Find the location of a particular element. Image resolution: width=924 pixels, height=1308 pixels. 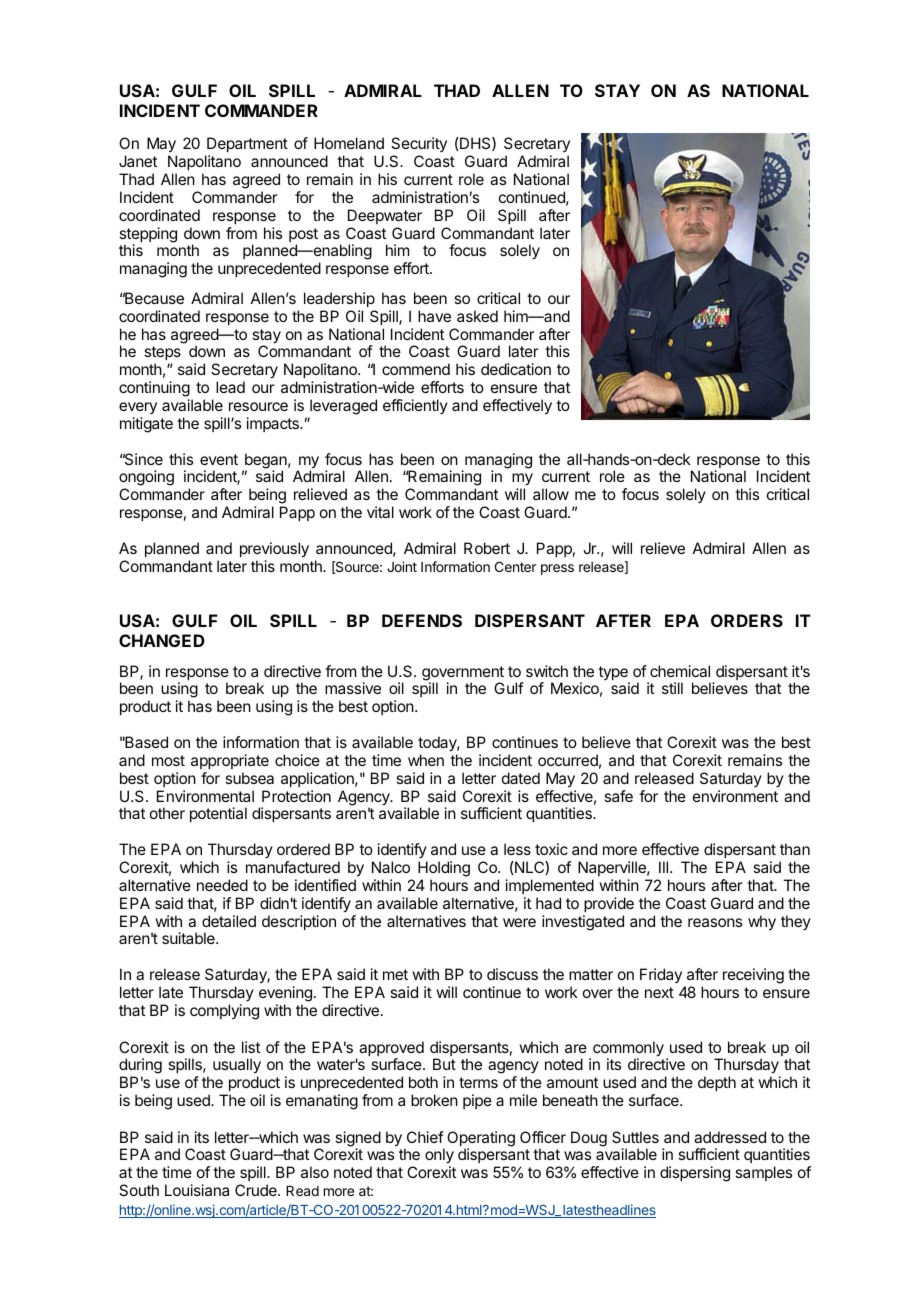

reasons is located at coordinates (715, 922).
